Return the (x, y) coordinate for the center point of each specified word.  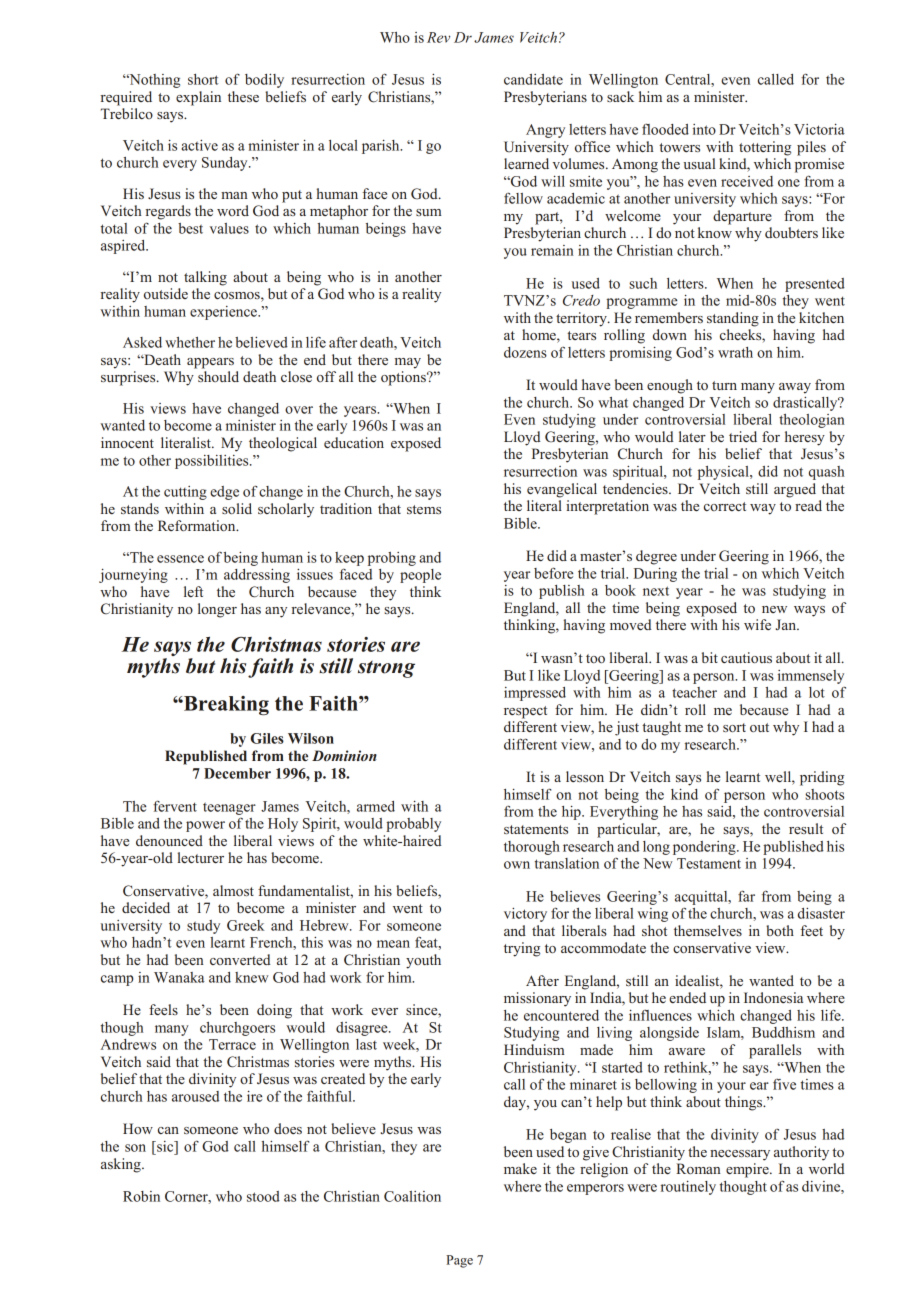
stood (263, 1196)
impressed (535, 694)
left (193, 591)
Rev (438, 37)
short (203, 79)
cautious (746, 657)
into (704, 129)
